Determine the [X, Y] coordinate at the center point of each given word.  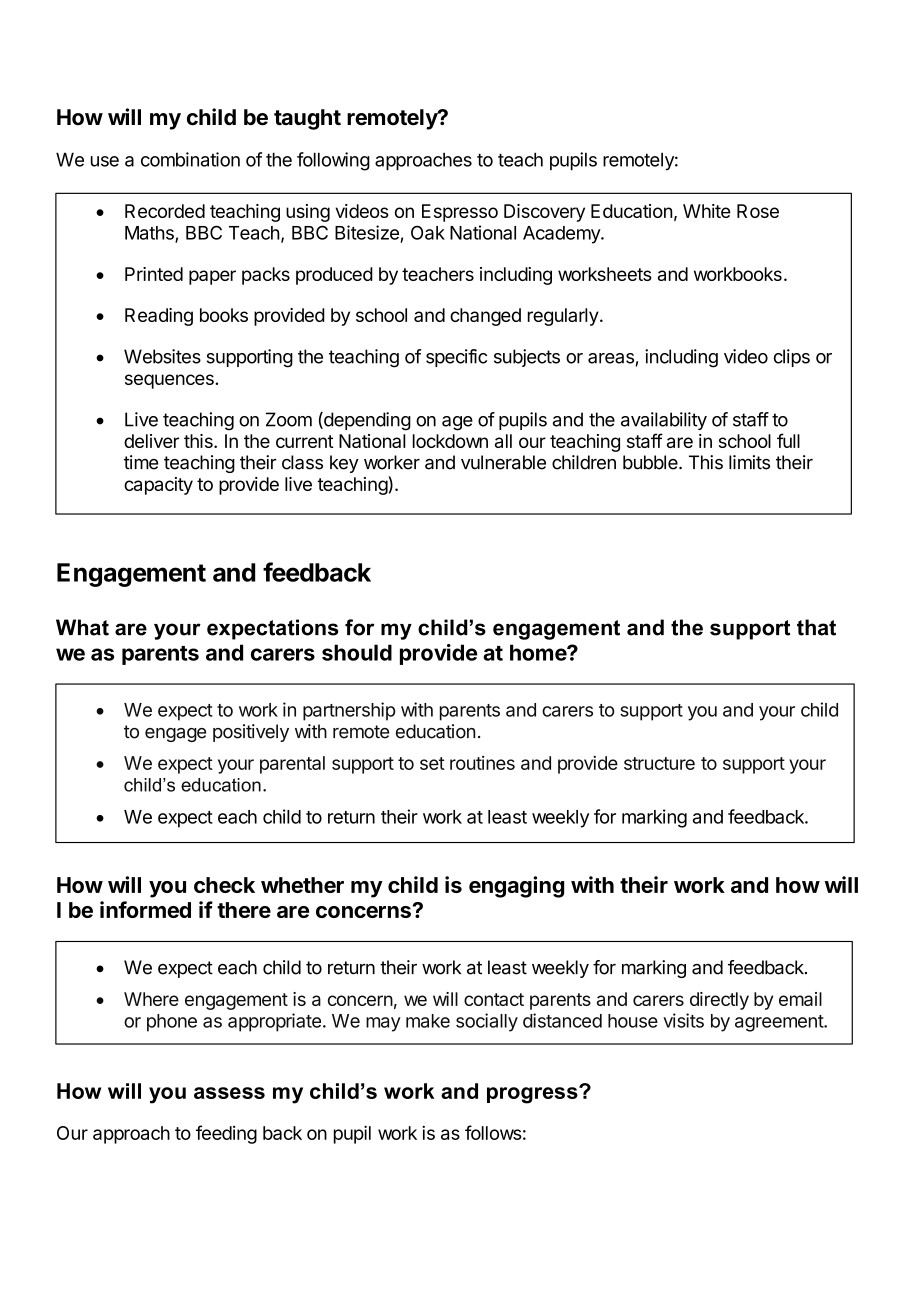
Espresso [460, 213]
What [82, 627]
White [706, 211]
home [539, 652]
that [816, 627]
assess [229, 1093]
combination [190, 159]
